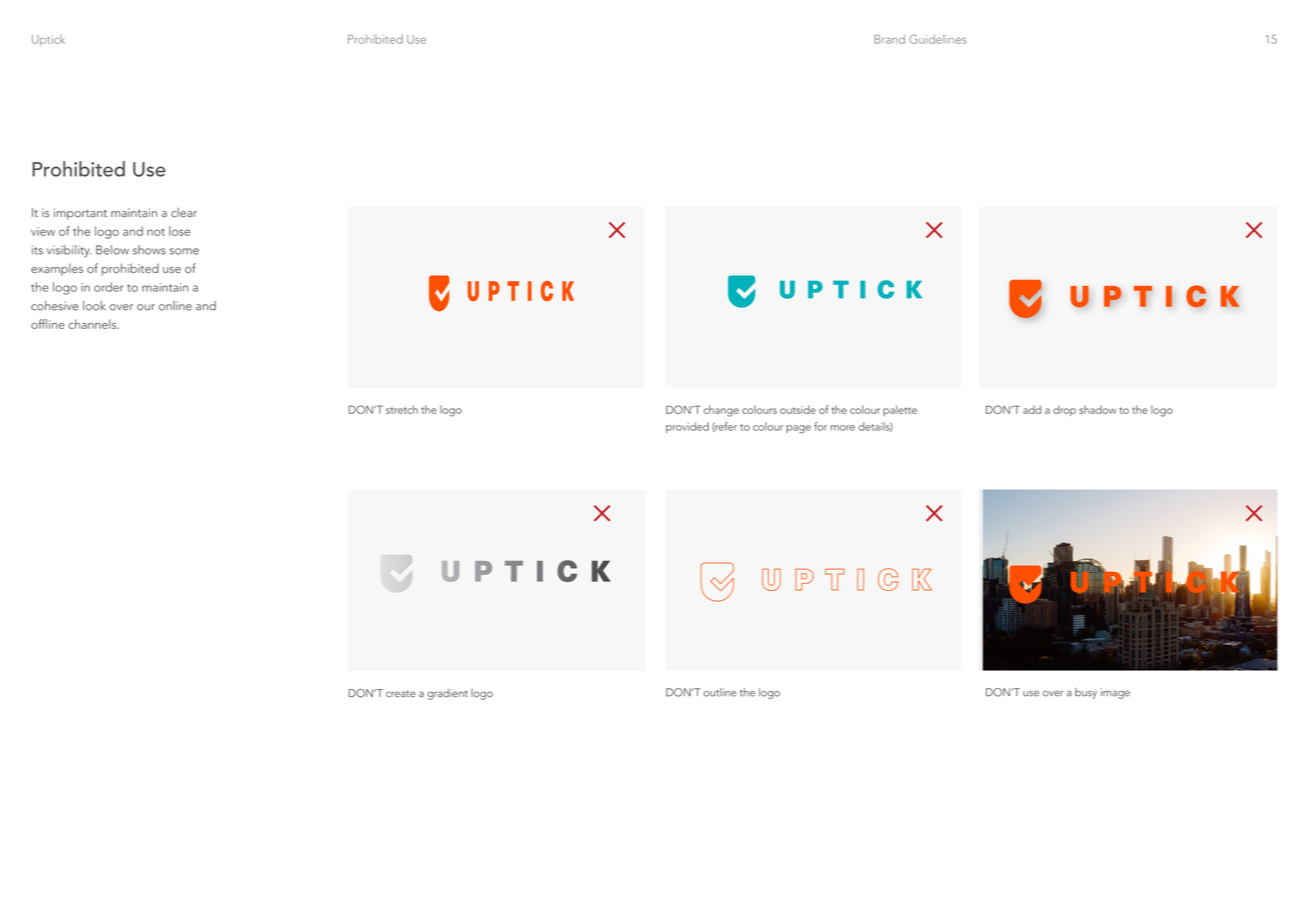  Describe the element at coordinates (1032, 409) in the document. I see `add` at that location.
